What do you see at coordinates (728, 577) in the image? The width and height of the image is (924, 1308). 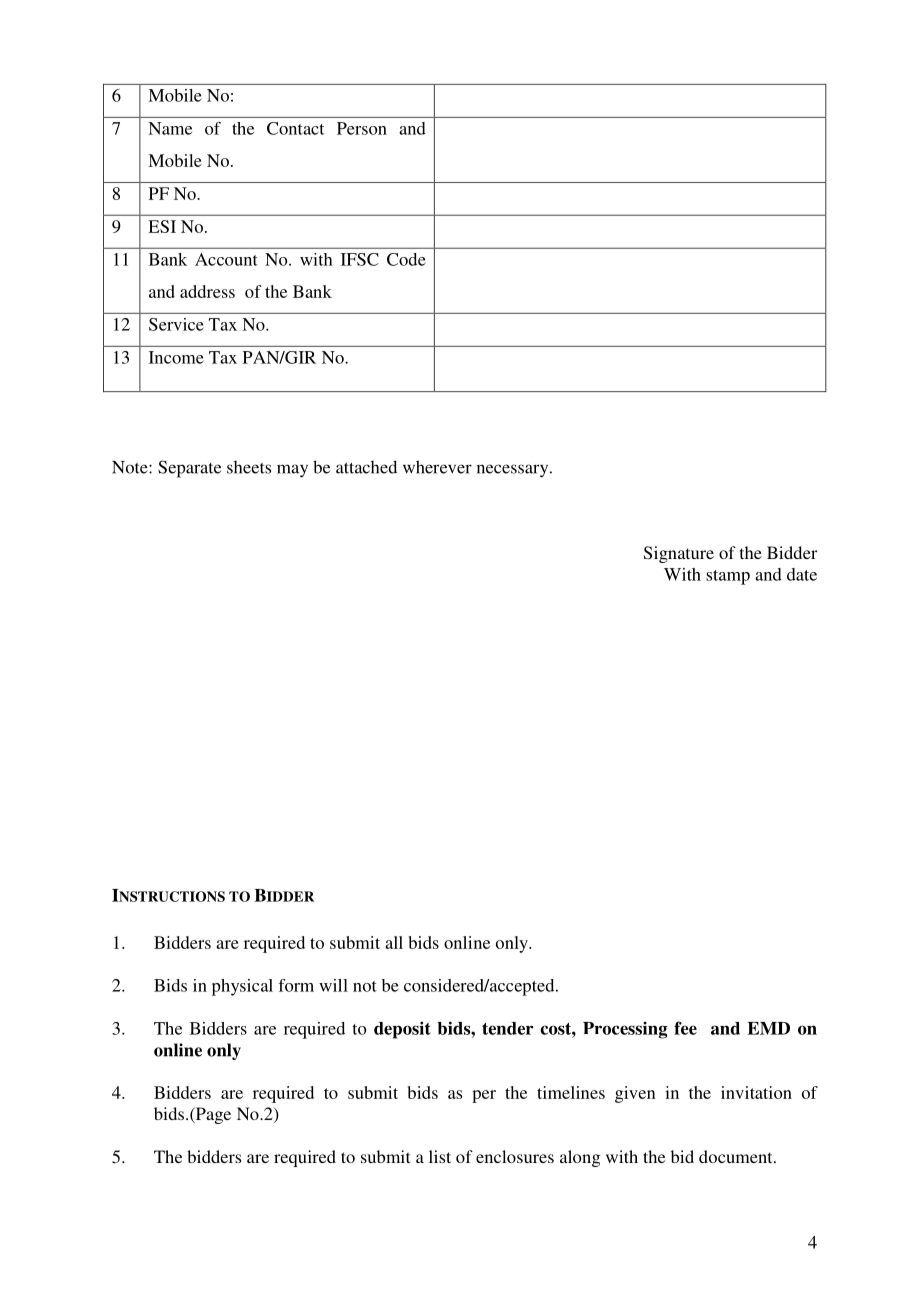 I see `stamp` at bounding box center [728, 577].
